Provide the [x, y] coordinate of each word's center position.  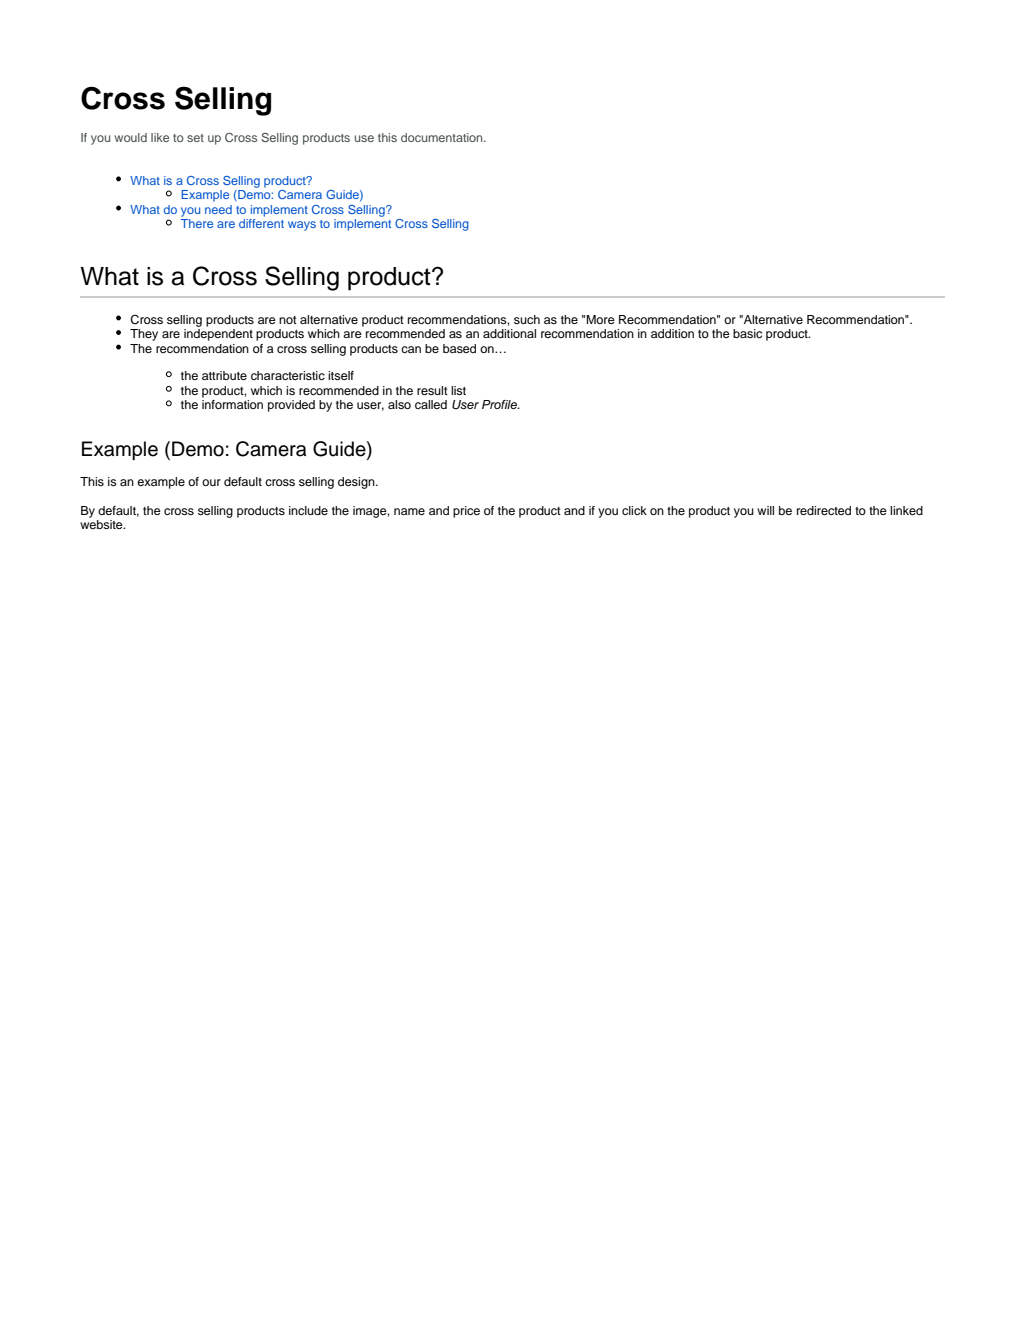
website [102, 524]
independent [218, 335]
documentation [443, 137]
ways [302, 226]
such [527, 319]
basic [747, 333]
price [466, 512]
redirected [824, 510]
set [195, 138]
